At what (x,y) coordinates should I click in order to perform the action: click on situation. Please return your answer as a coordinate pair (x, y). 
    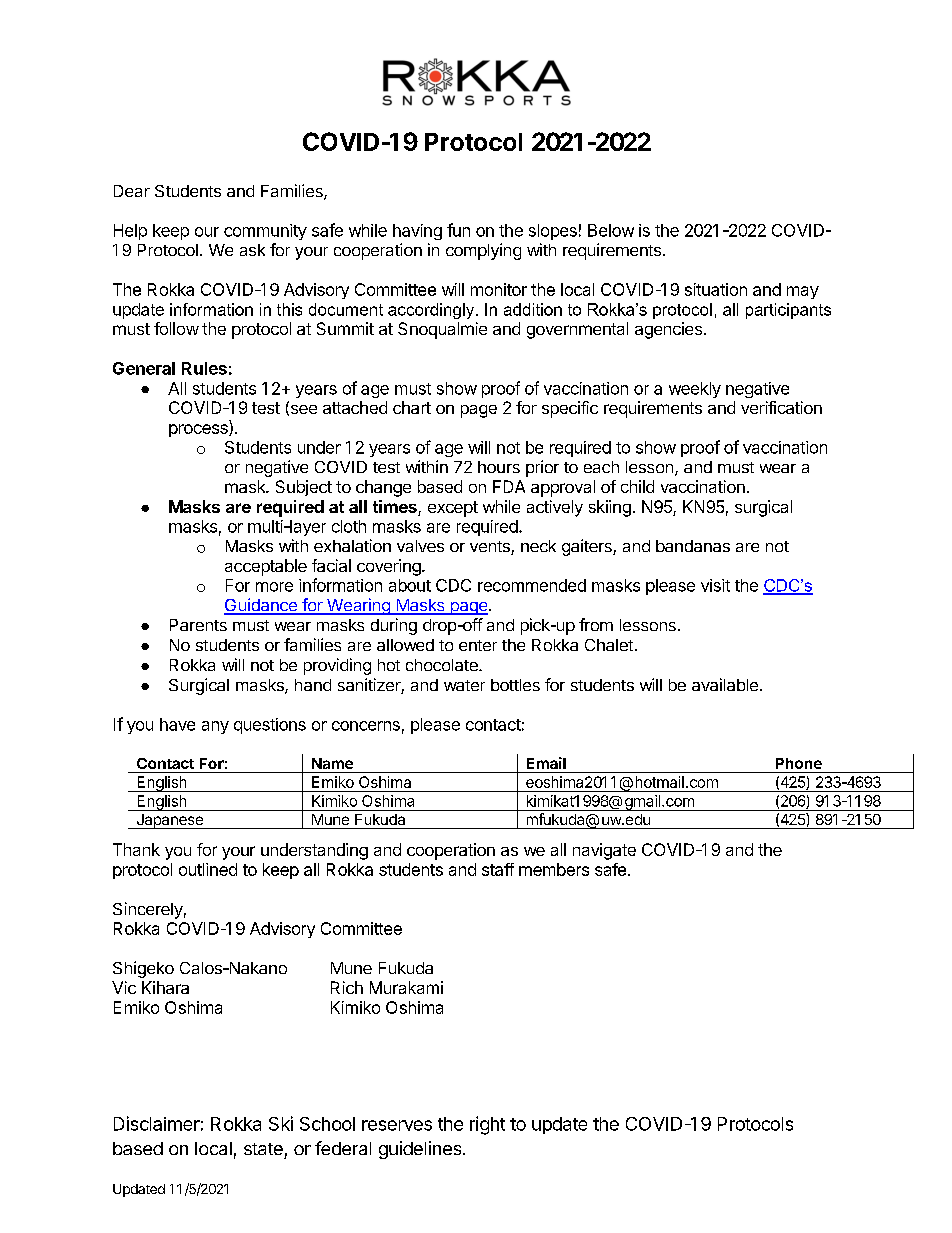
    Looking at the image, I should click on (716, 289).
